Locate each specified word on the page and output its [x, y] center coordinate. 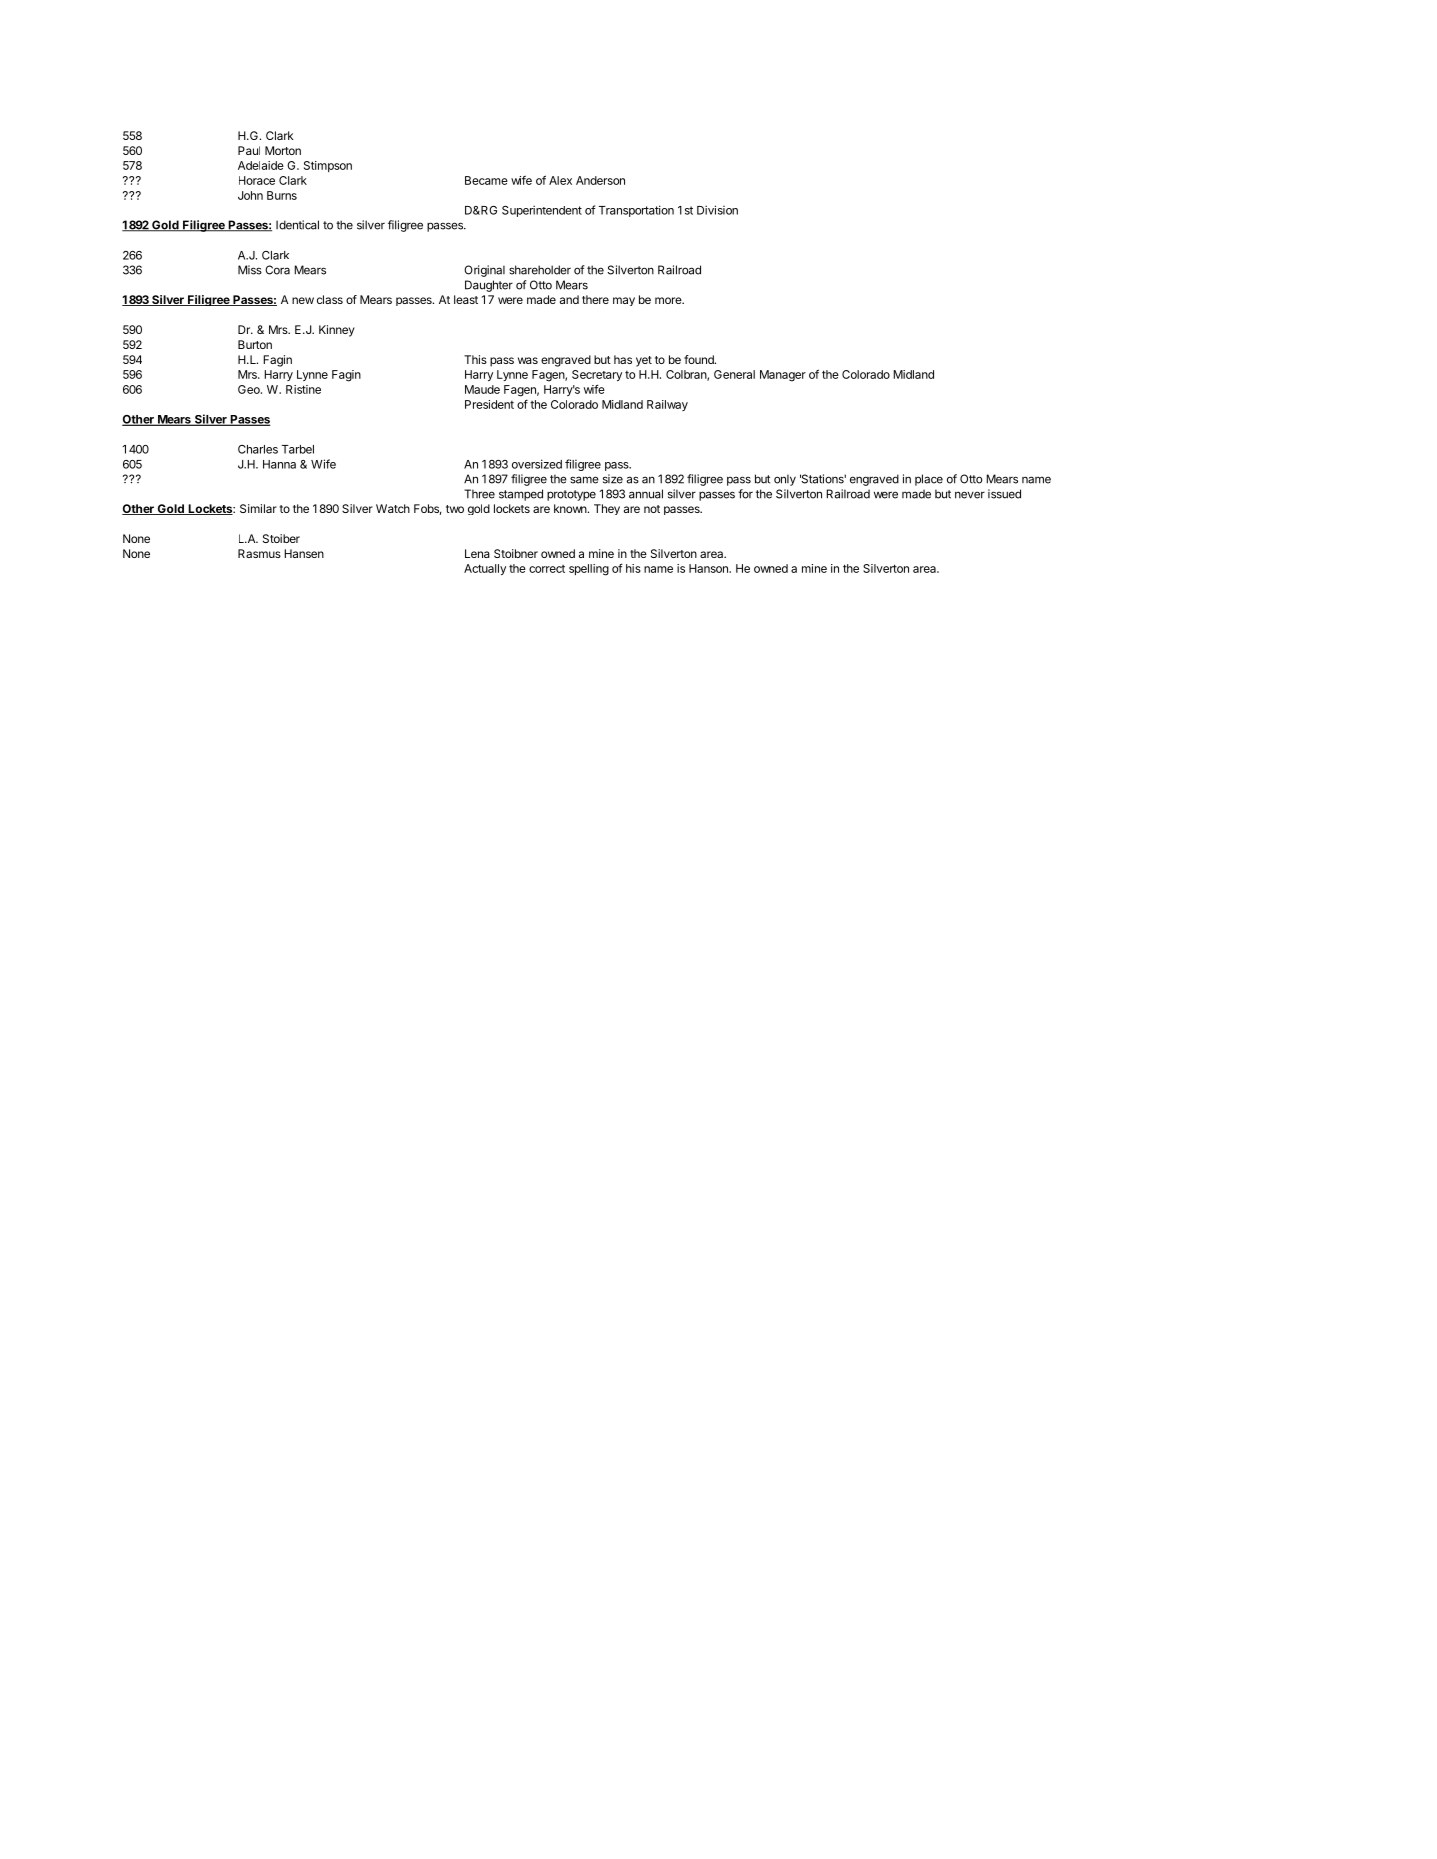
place [929, 480]
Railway [667, 405]
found [700, 359]
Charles [258, 449]
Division [717, 210]
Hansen [304, 553]
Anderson [600, 180]
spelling [589, 570]
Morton [283, 150]
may [624, 301]
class [330, 299]
